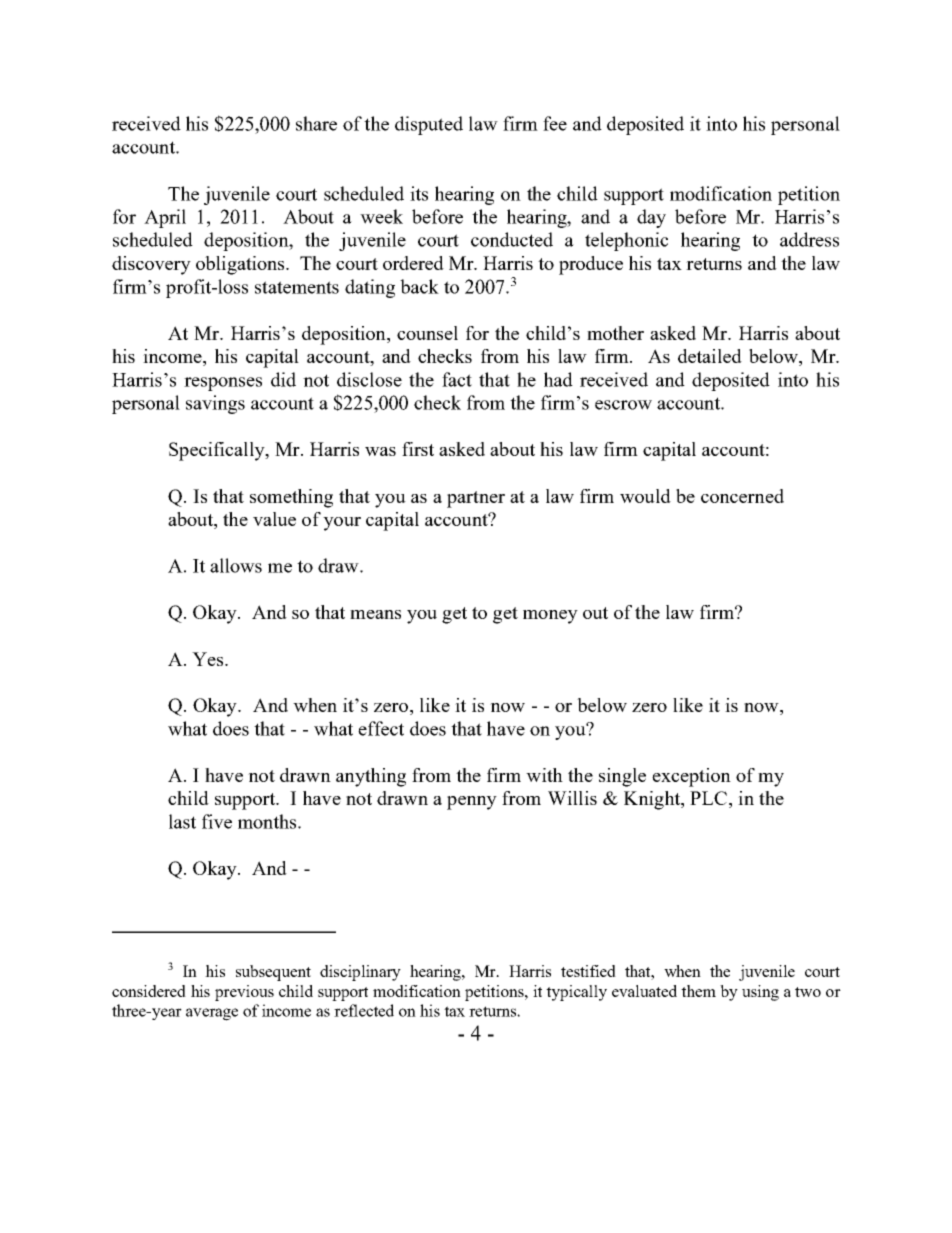 The image size is (952, 1233). Describe the element at coordinates (429, 125) in the screenshot. I see `disputed` at that location.
